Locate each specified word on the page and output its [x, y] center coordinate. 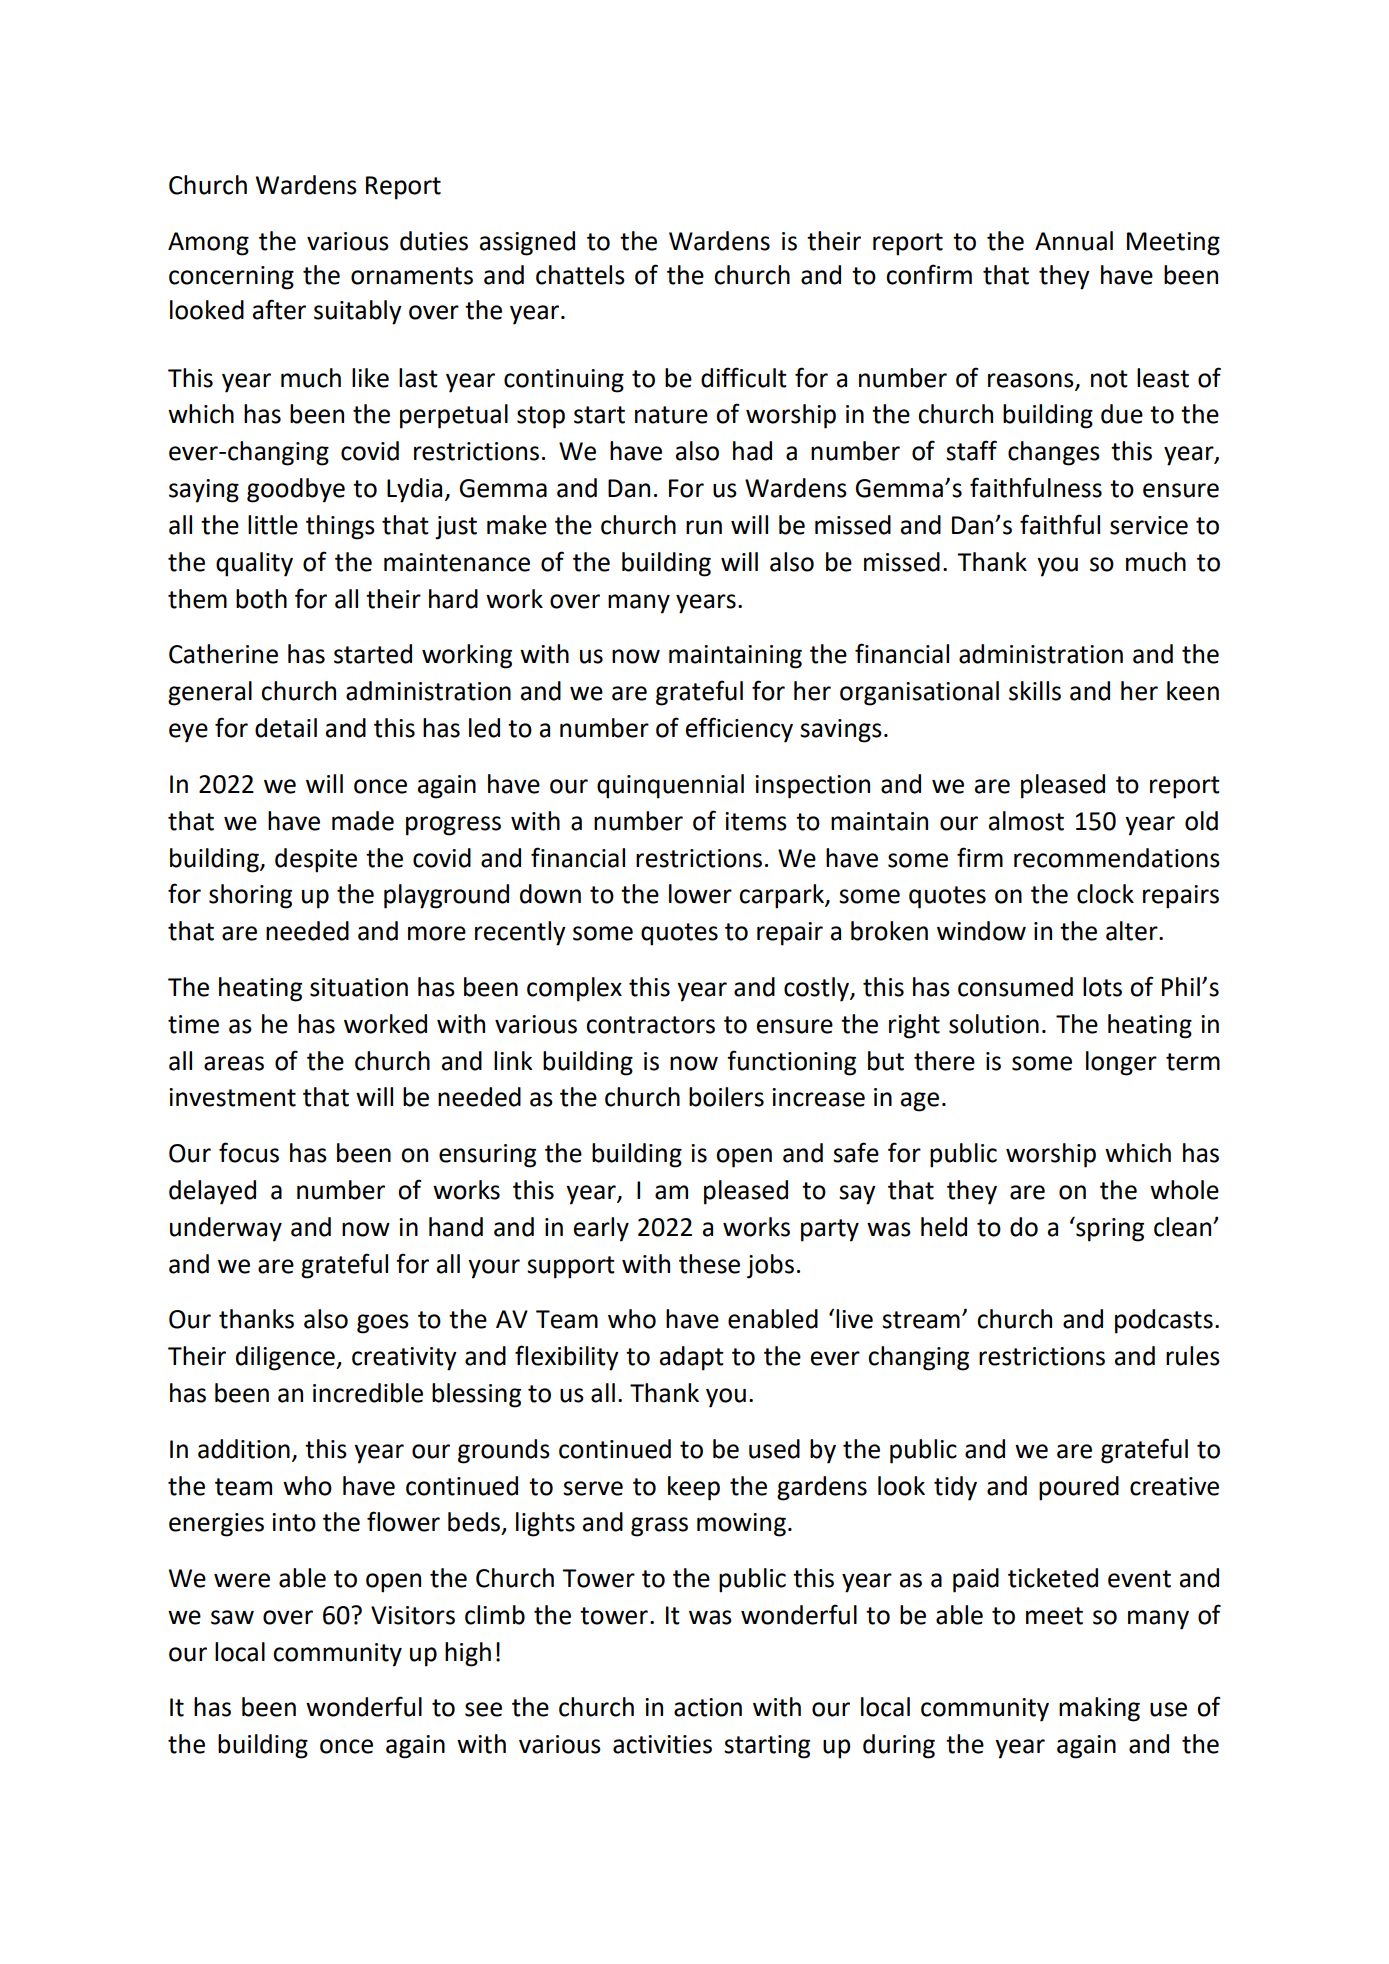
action [708, 1707]
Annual [1074, 241]
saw [232, 1617]
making [1099, 1709]
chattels [580, 275]
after [279, 309]
